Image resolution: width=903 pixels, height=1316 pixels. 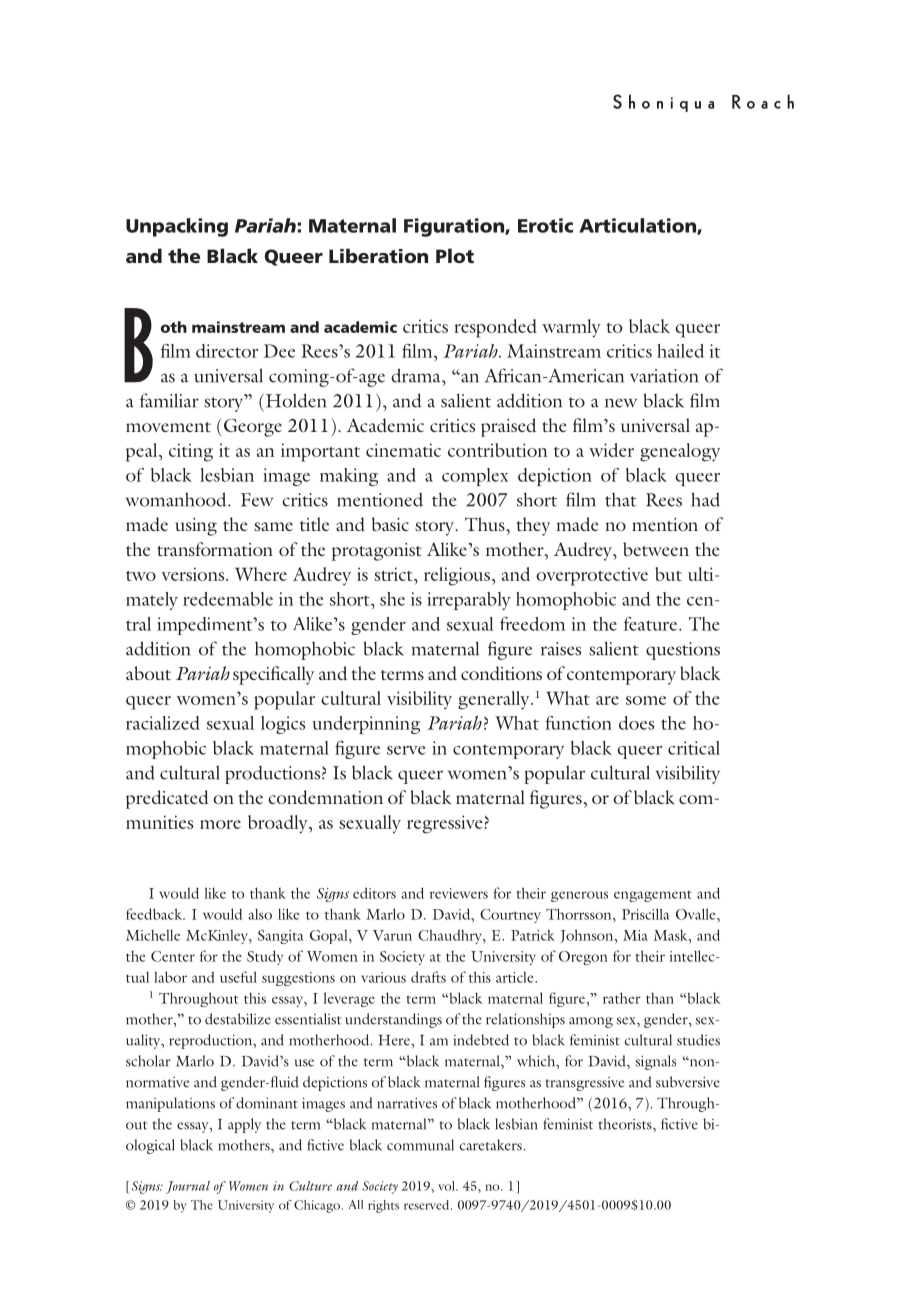 I want to click on drama, so click(x=417, y=375).
